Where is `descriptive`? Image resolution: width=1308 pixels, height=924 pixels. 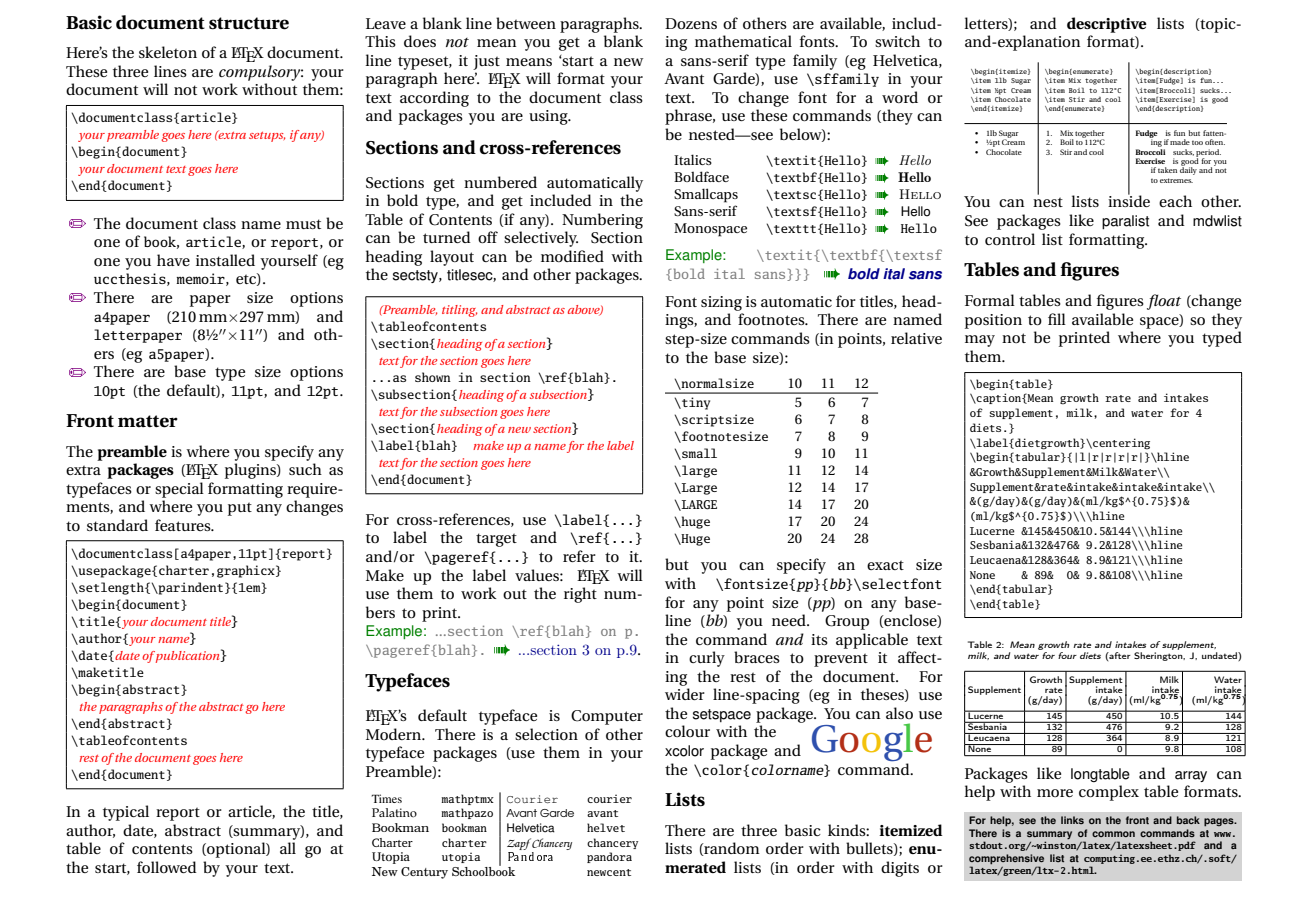
descriptive is located at coordinates (1107, 25).
